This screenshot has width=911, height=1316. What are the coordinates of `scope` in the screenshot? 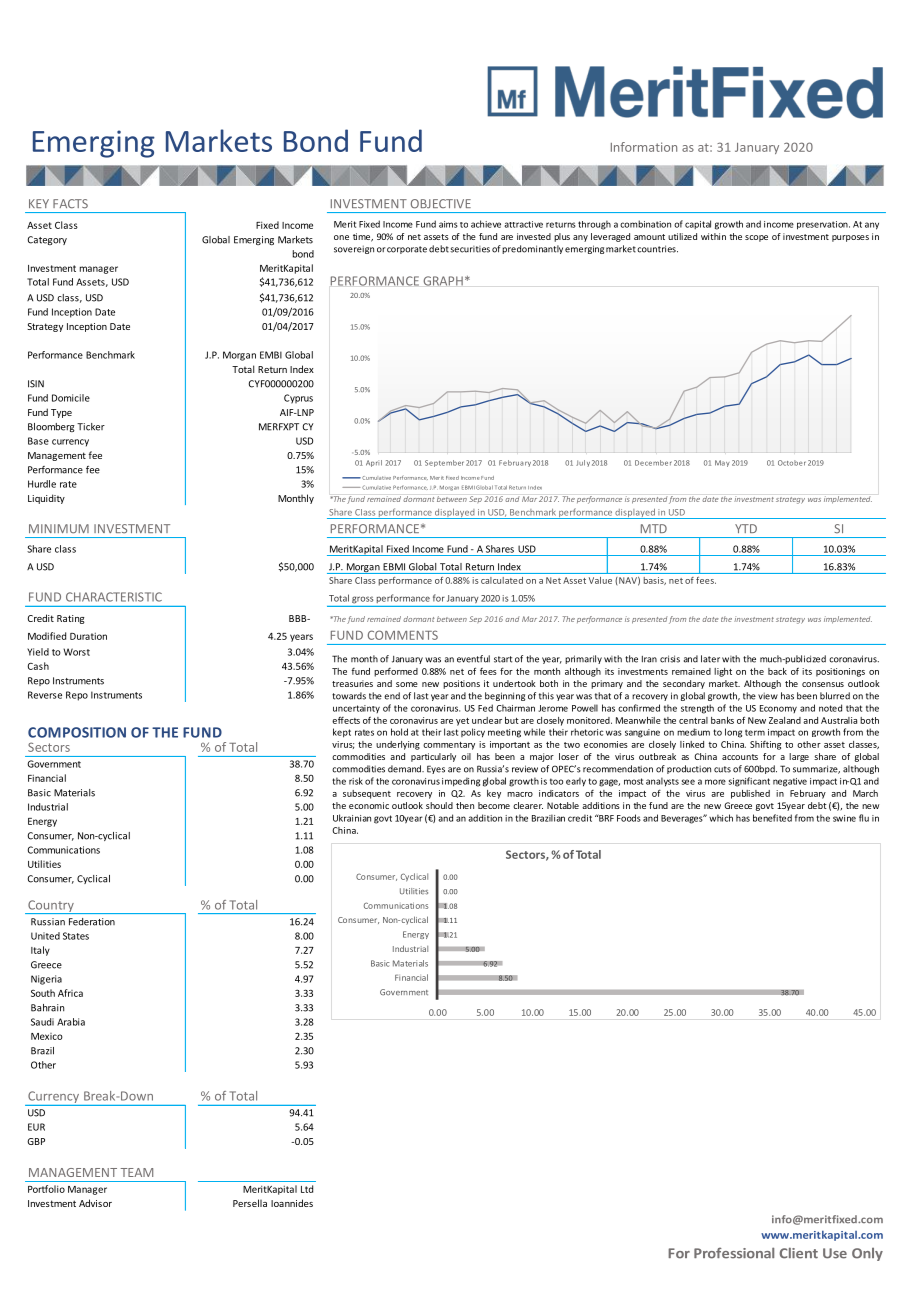 It's located at (756, 238).
